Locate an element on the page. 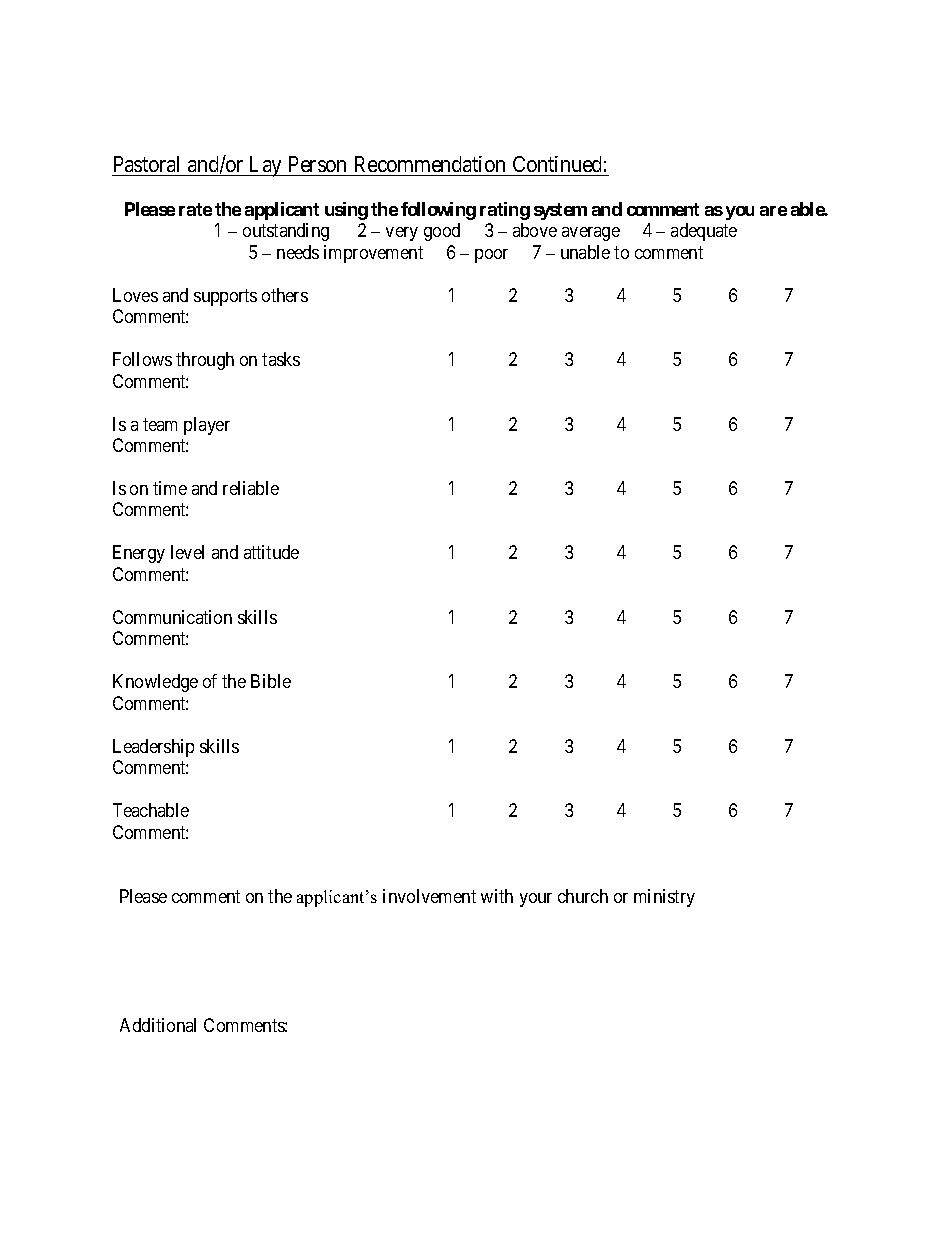 Image resolution: width=952 pixels, height=1233 pixels. average is located at coordinates (591, 234).
